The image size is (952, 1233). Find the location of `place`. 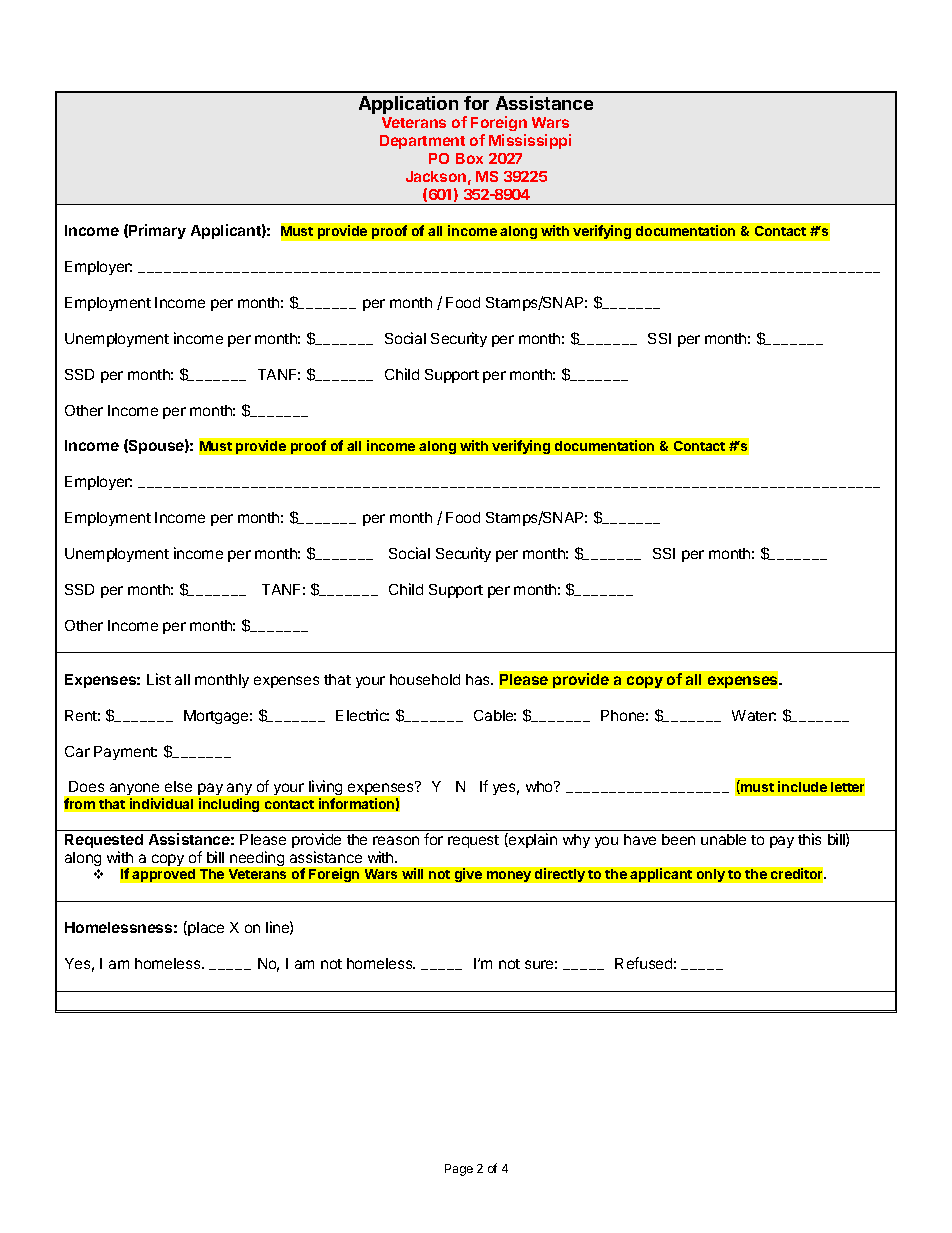

place is located at coordinates (205, 928).
